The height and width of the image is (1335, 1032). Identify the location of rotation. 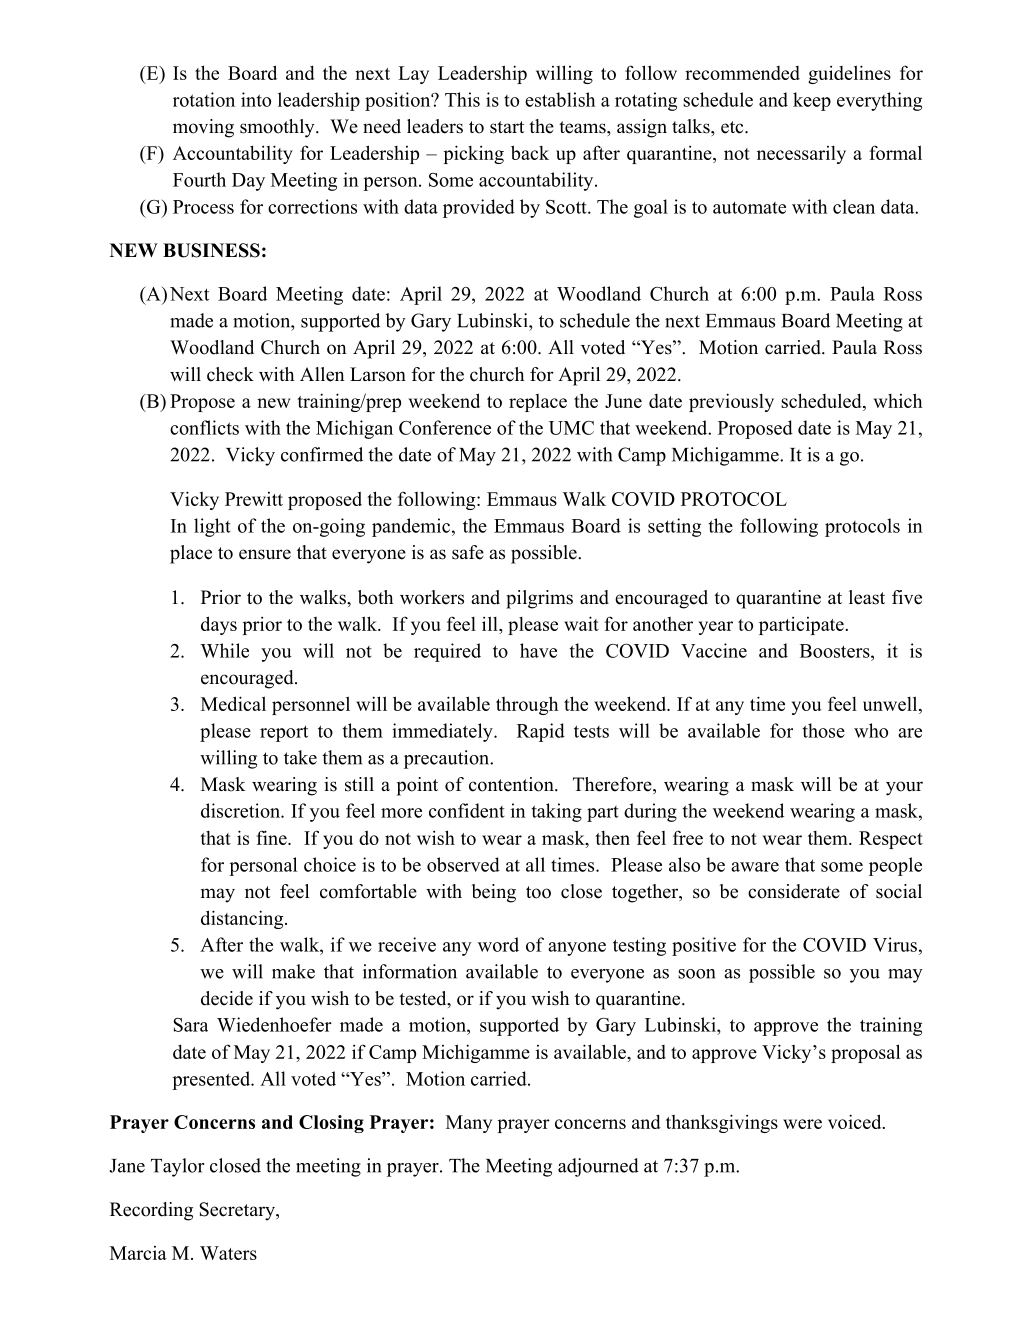
(204, 99).
